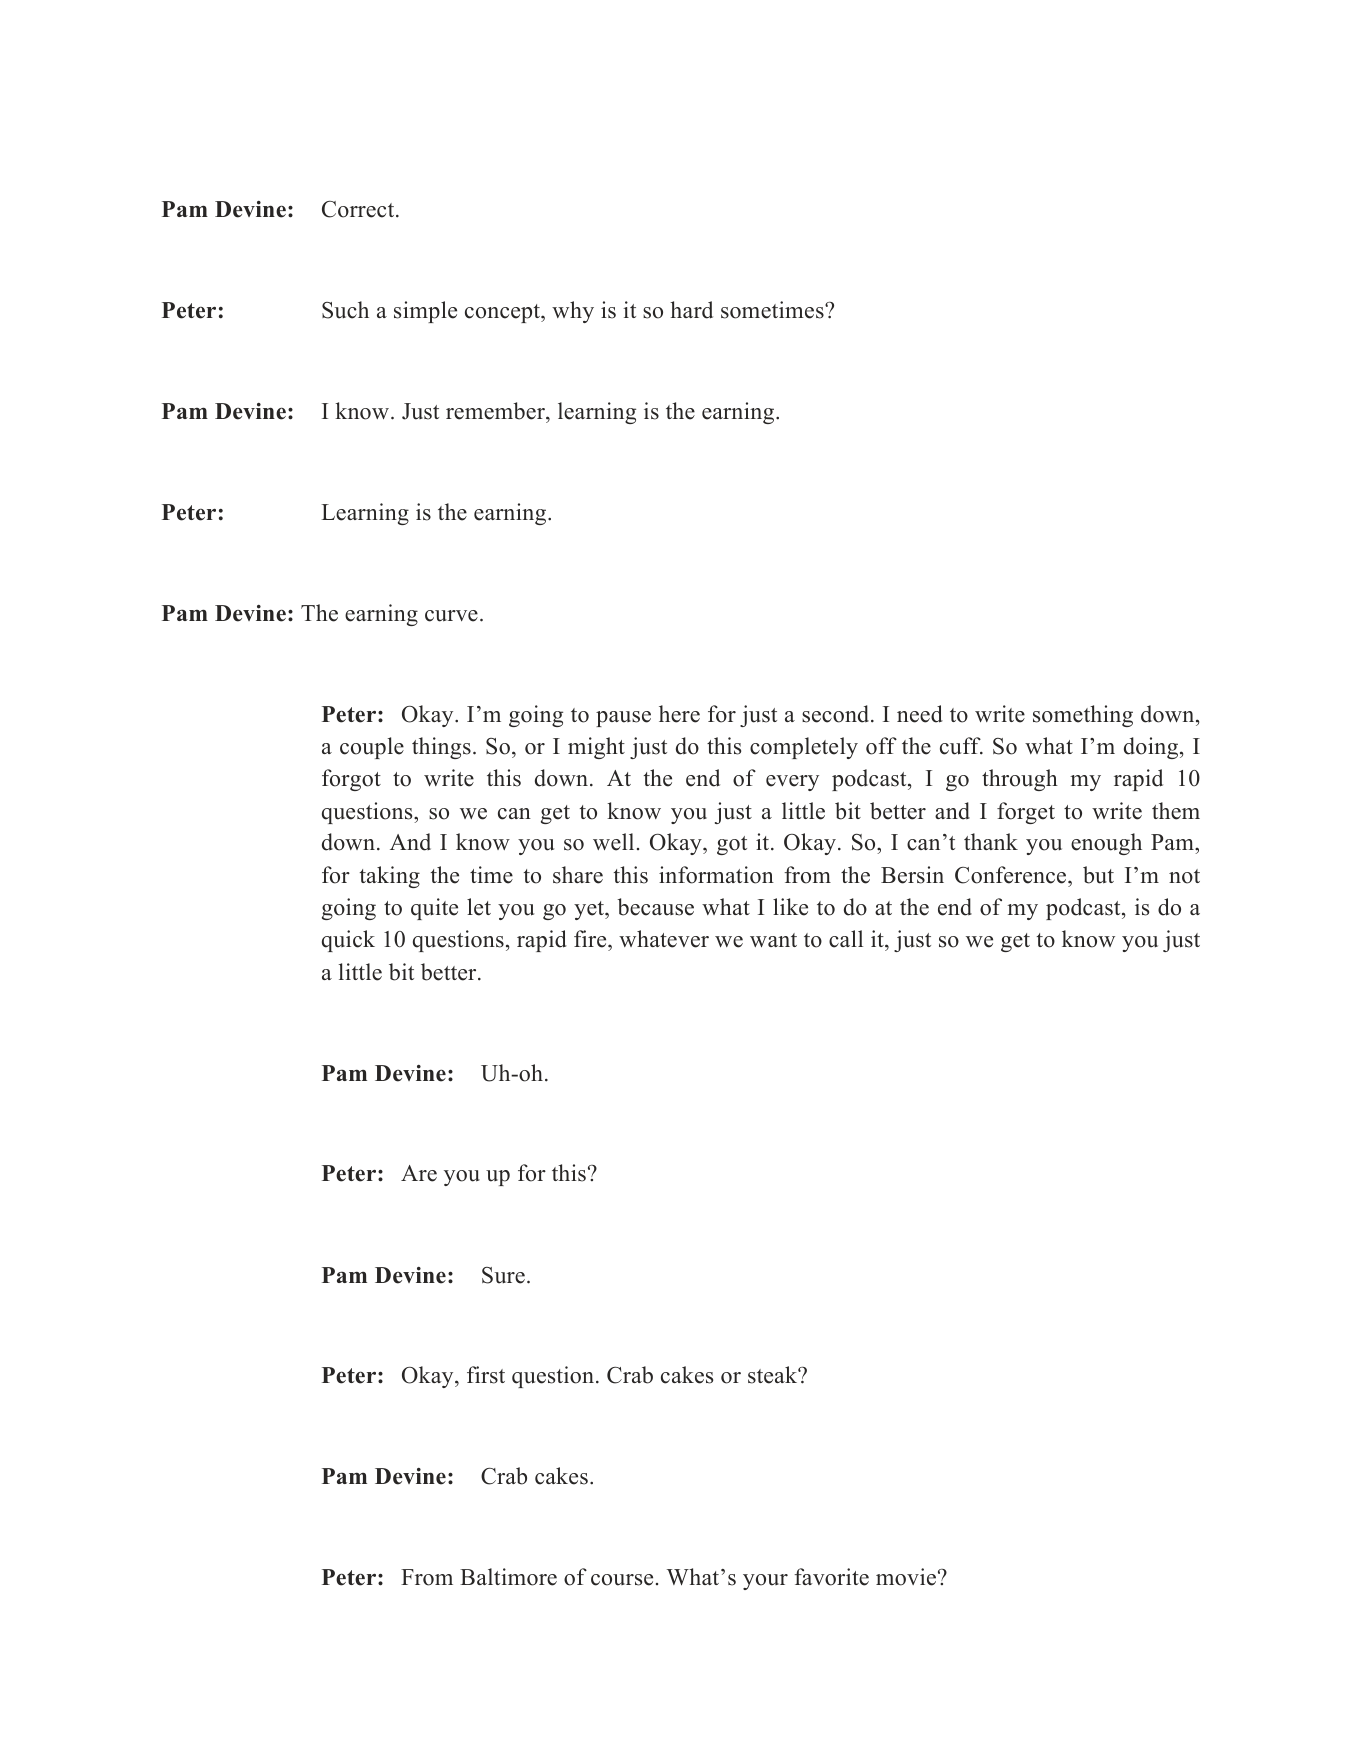  What do you see at coordinates (846, 939) in the screenshot?
I see `call` at bounding box center [846, 939].
